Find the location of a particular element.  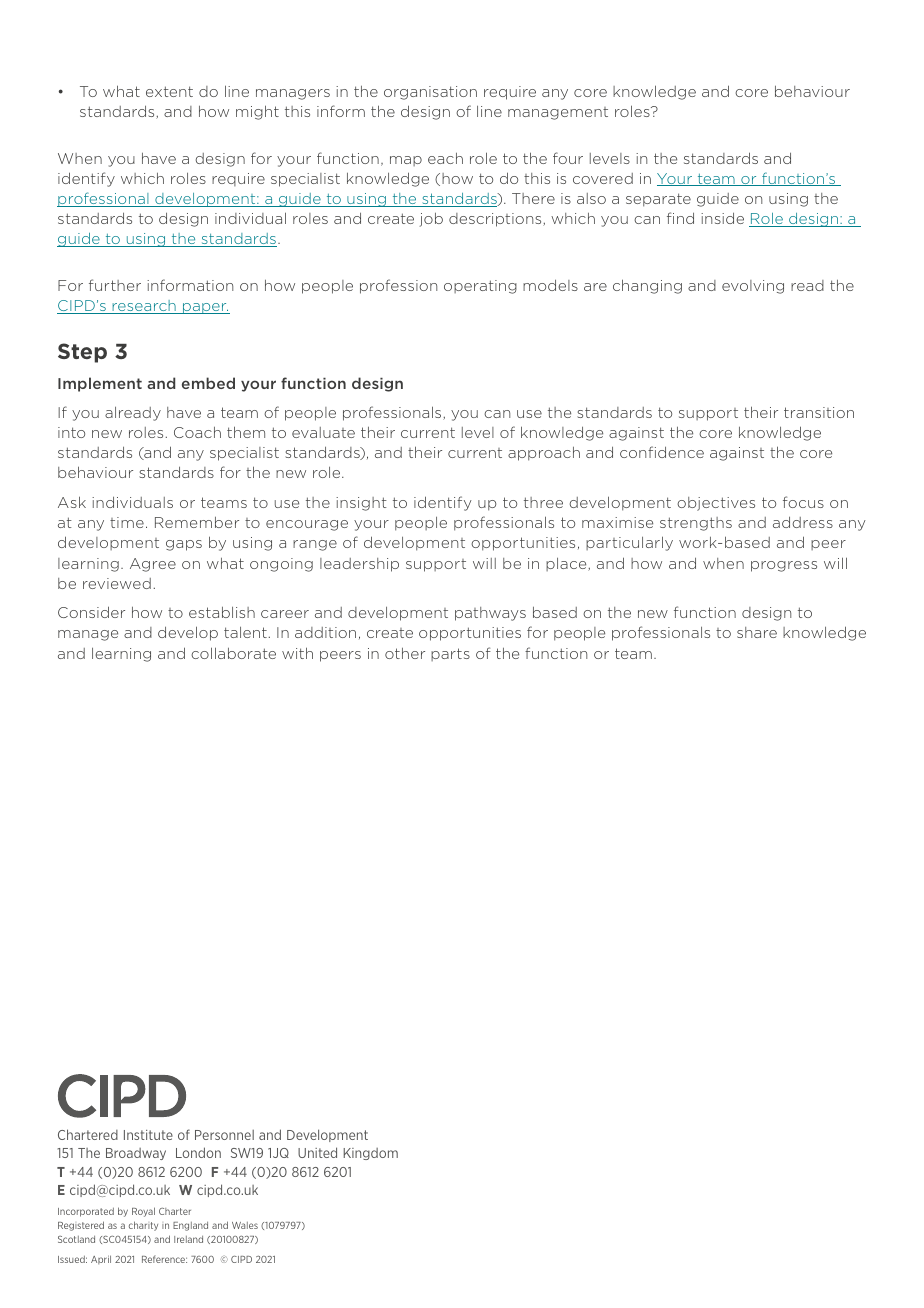

separate is located at coordinates (658, 200).
